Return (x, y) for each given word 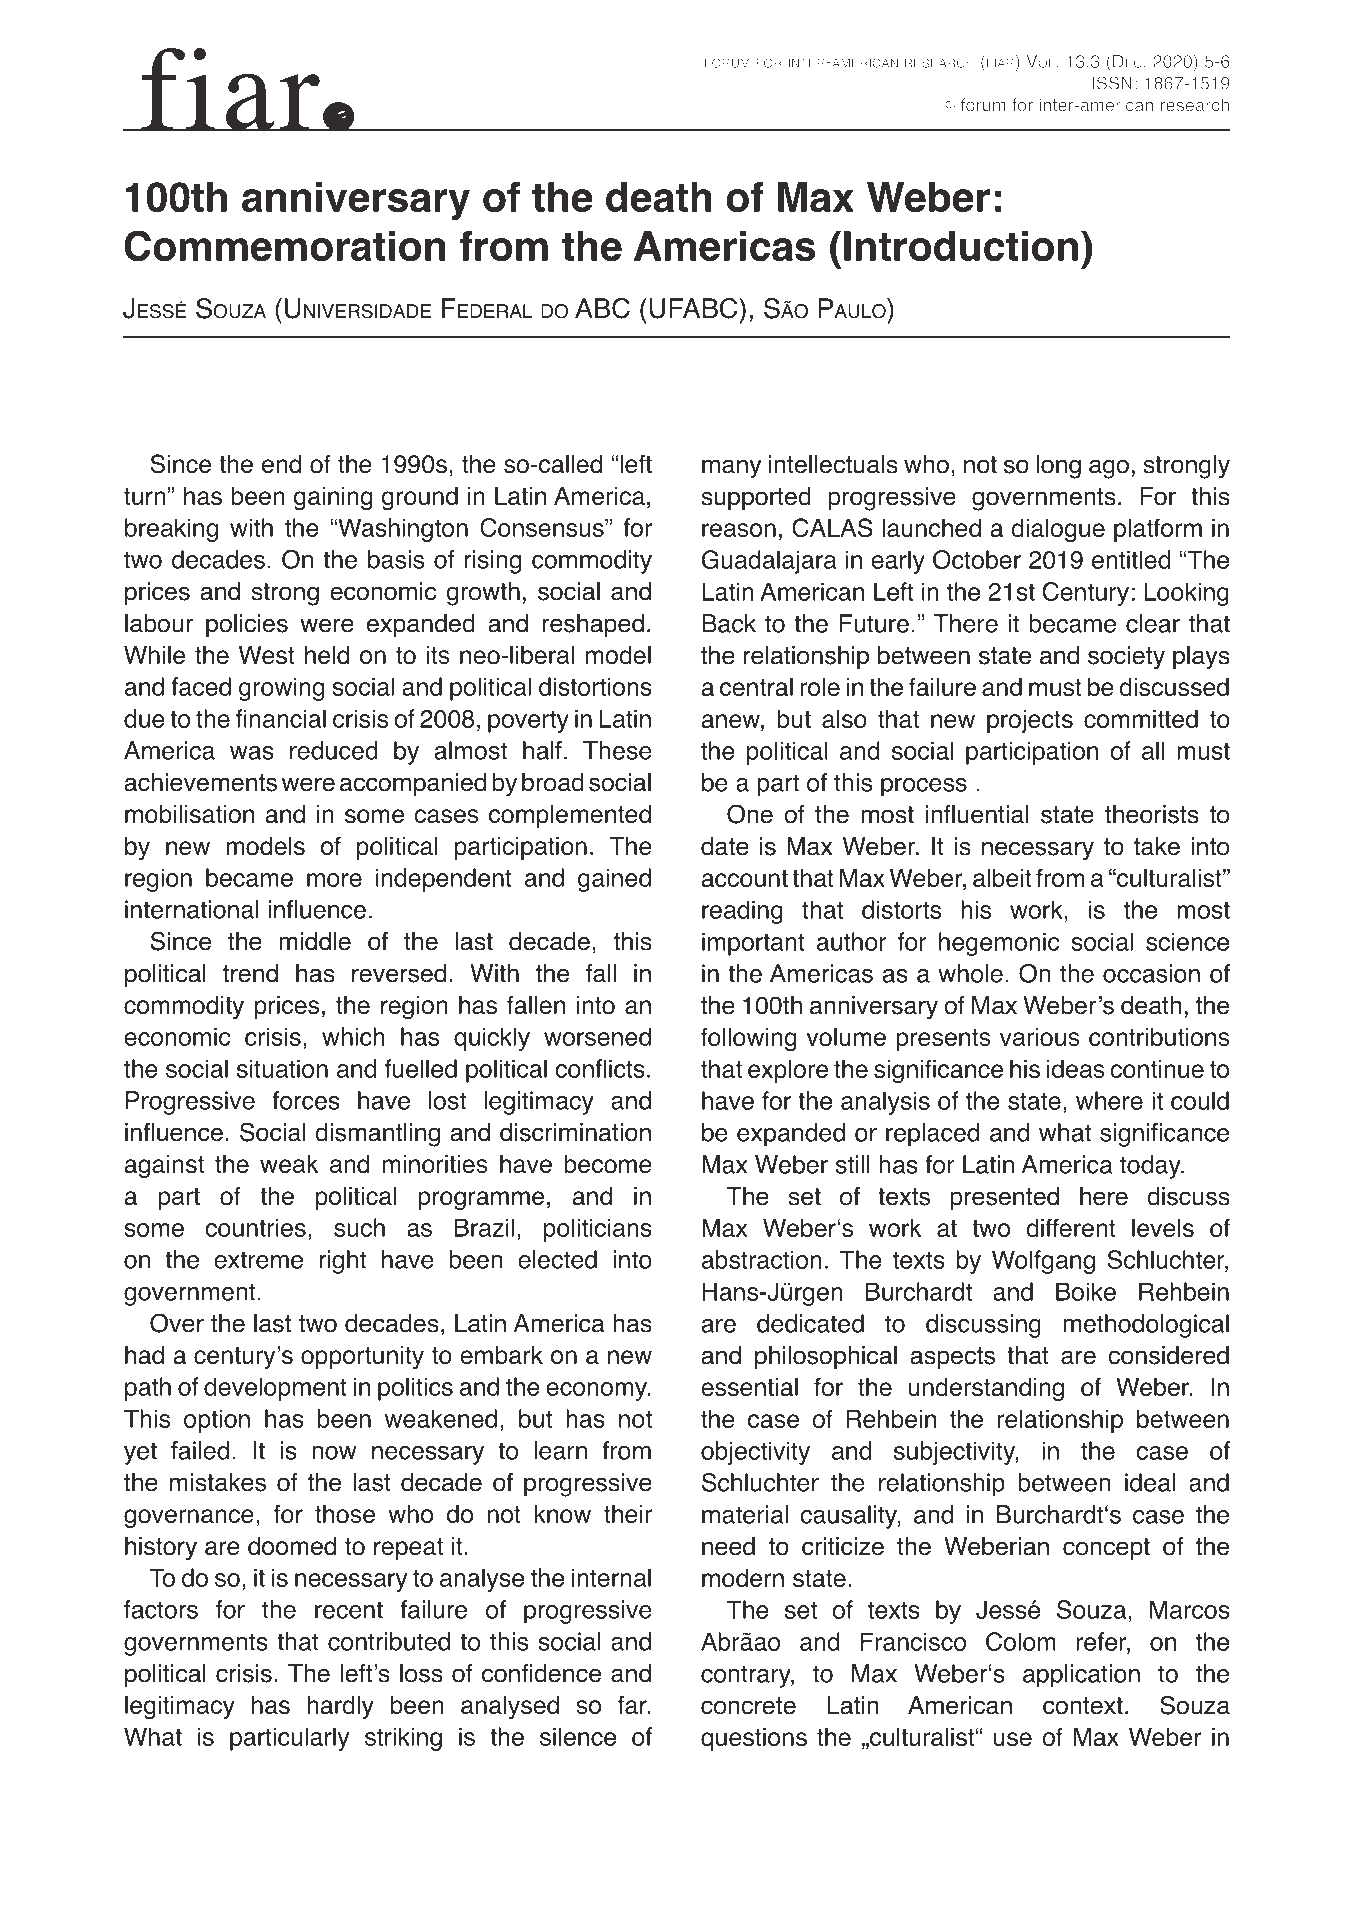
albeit (1002, 877)
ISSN (1112, 83)
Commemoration (284, 246)
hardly (340, 1707)
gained (614, 880)
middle (315, 941)
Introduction (961, 246)
